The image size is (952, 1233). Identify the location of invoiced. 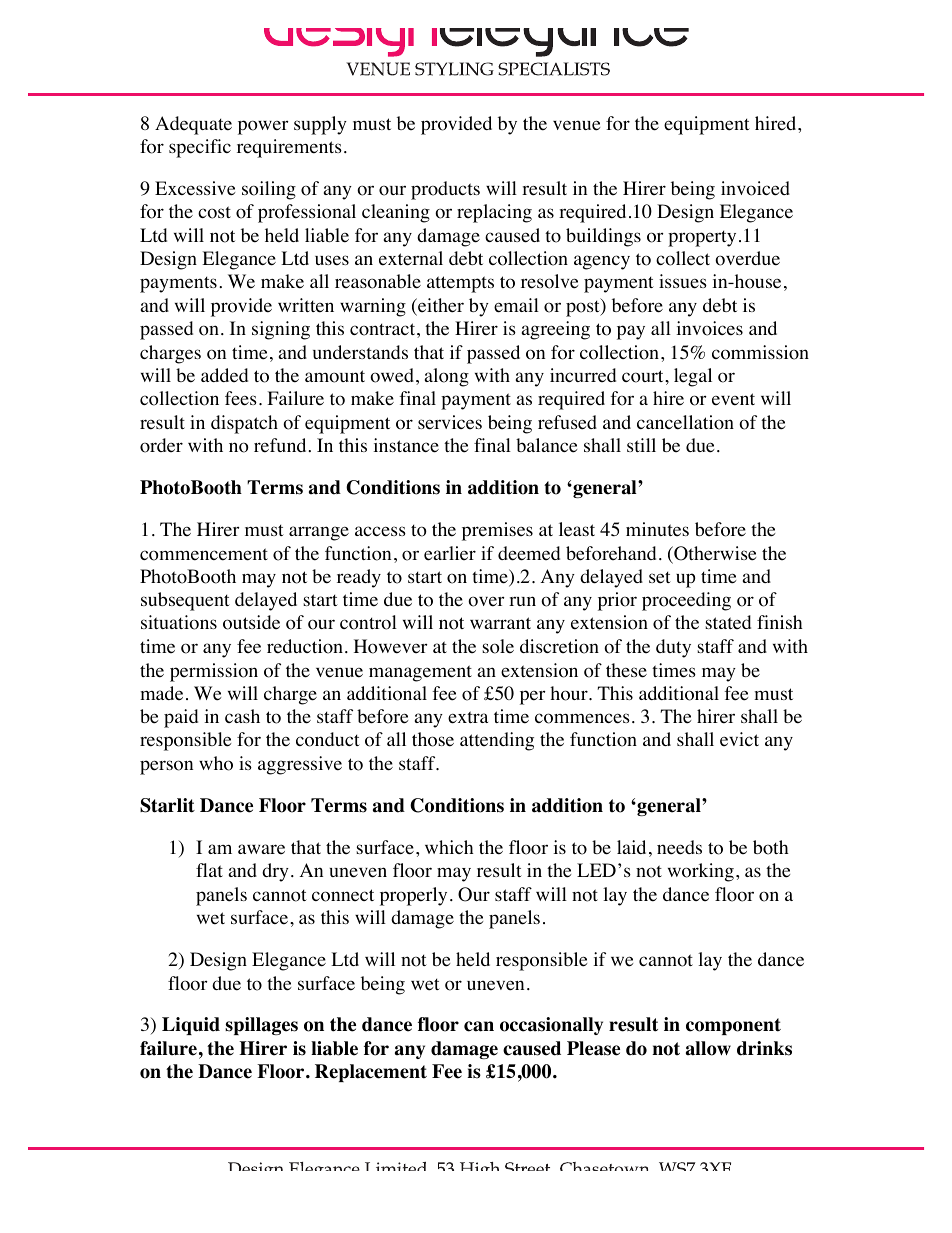
(755, 188).
